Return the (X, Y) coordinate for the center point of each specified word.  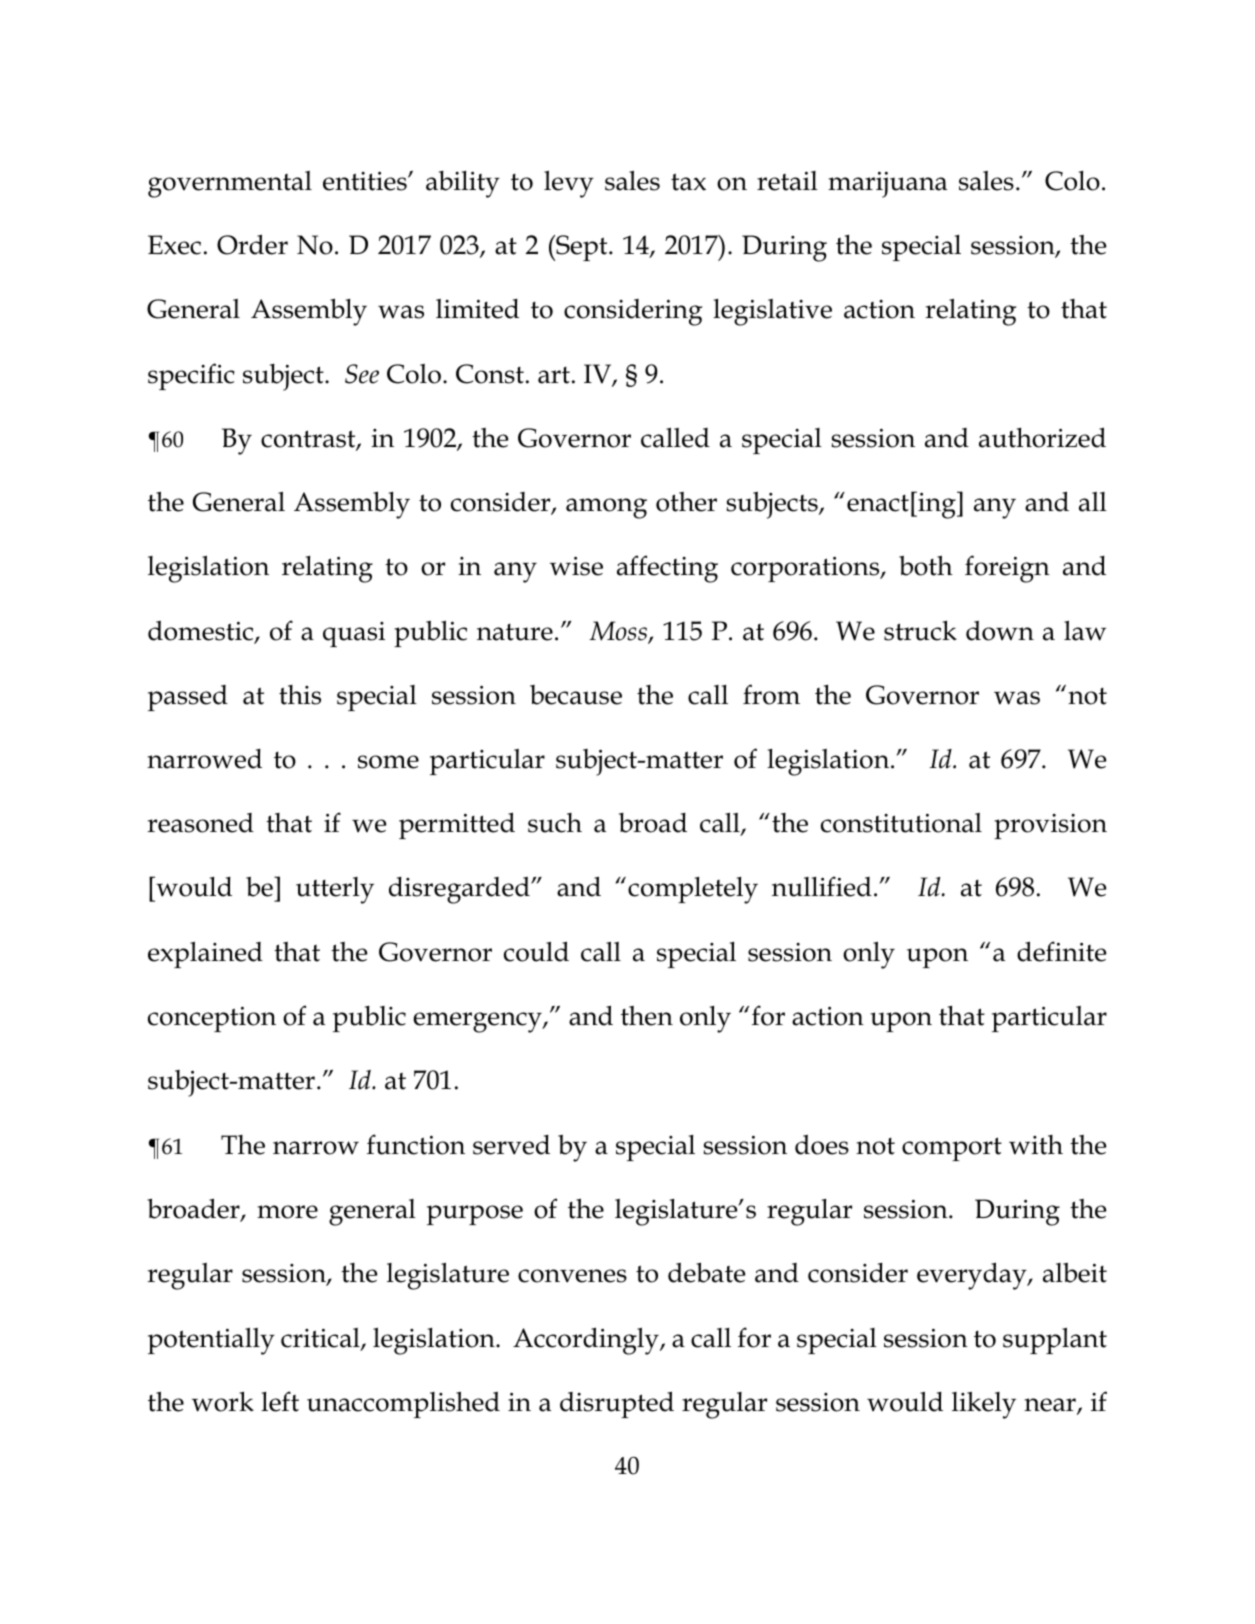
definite (1062, 951)
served (511, 1145)
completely (693, 890)
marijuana (887, 184)
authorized (1042, 437)
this (300, 695)
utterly (335, 890)
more (287, 1212)
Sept (582, 248)
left (280, 1401)
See (362, 374)
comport (952, 1149)
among (606, 508)
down (1000, 631)
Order (252, 244)
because (576, 695)
